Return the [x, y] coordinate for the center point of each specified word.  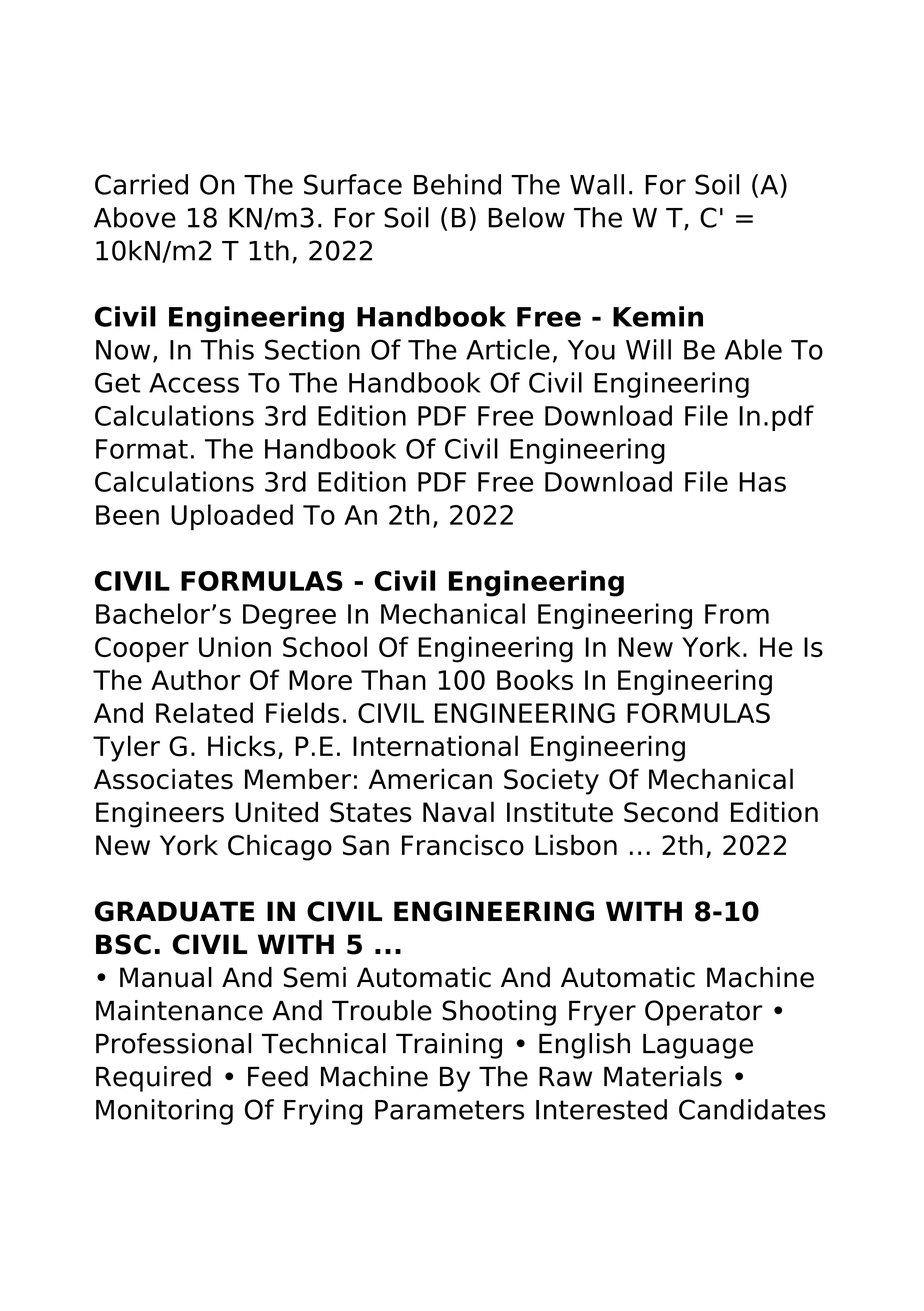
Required [153, 1079]
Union [235, 646]
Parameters [449, 1110]
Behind [457, 184]
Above [135, 217]
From [737, 614]
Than [393, 679]
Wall [597, 184]
